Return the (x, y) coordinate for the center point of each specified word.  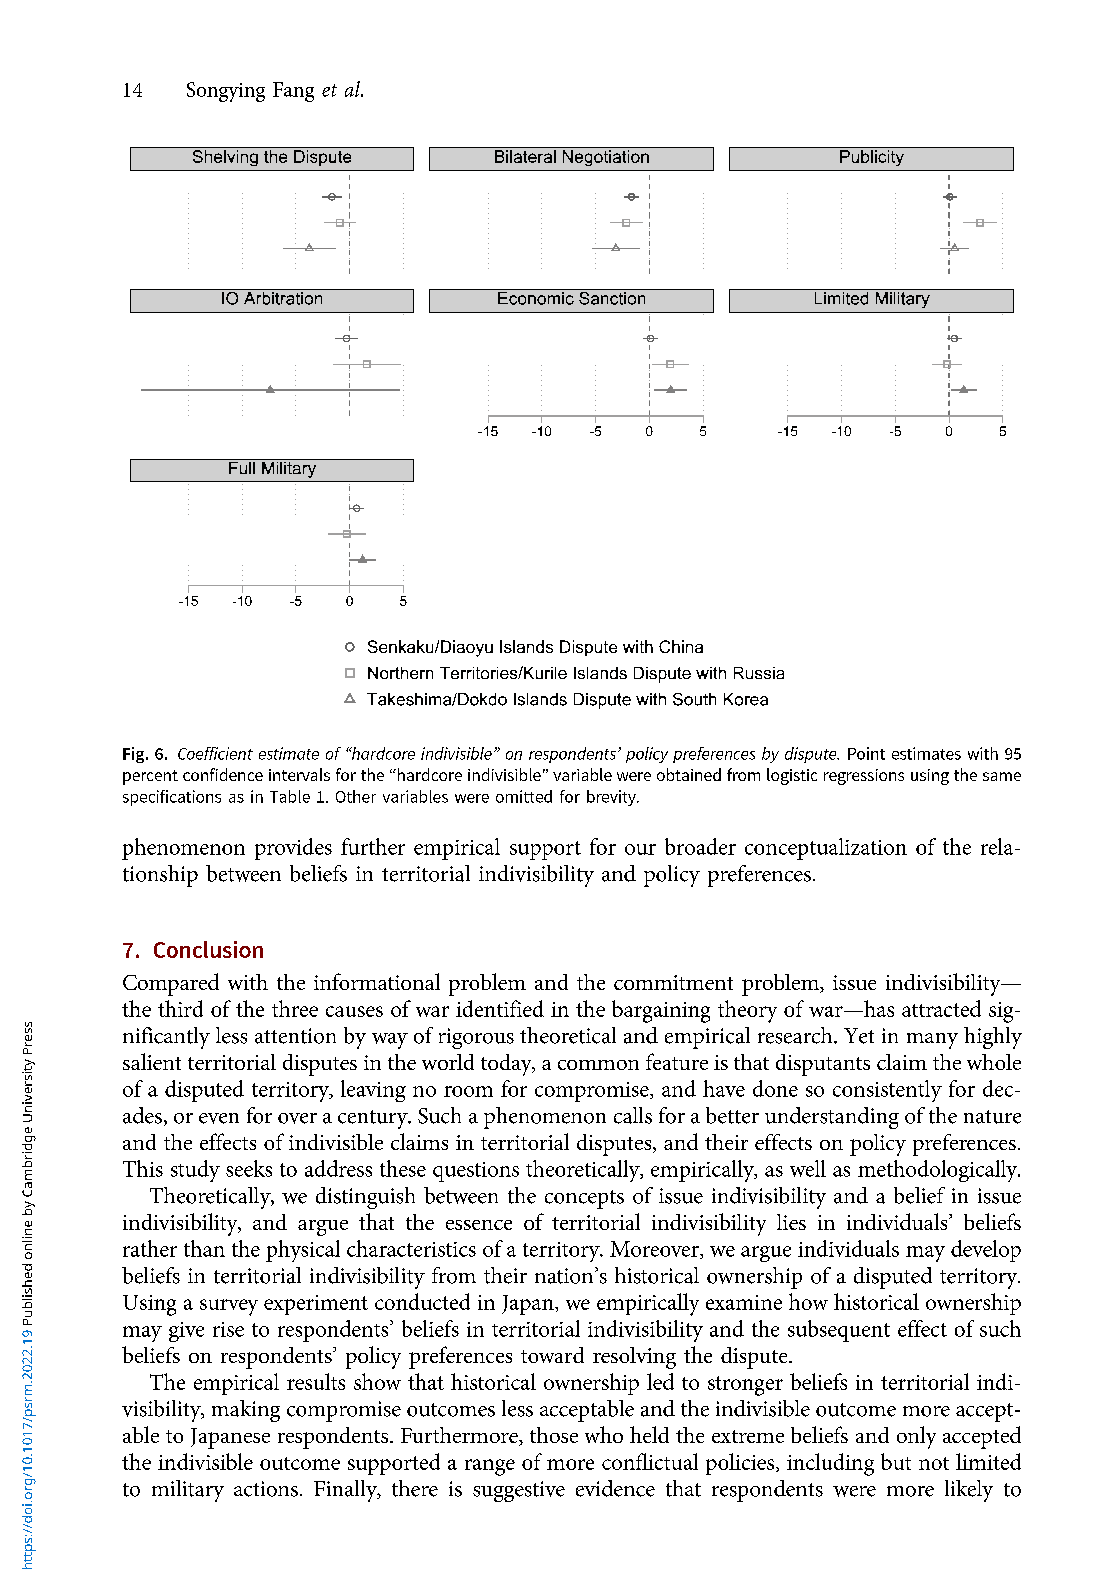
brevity (612, 798)
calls (633, 1115)
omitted (524, 796)
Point (866, 753)
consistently (887, 1091)
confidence (223, 774)
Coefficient (215, 753)
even (219, 1118)
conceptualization (826, 849)
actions (266, 1489)
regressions (864, 777)
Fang (293, 92)
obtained (689, 774)
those (554, 1435)
